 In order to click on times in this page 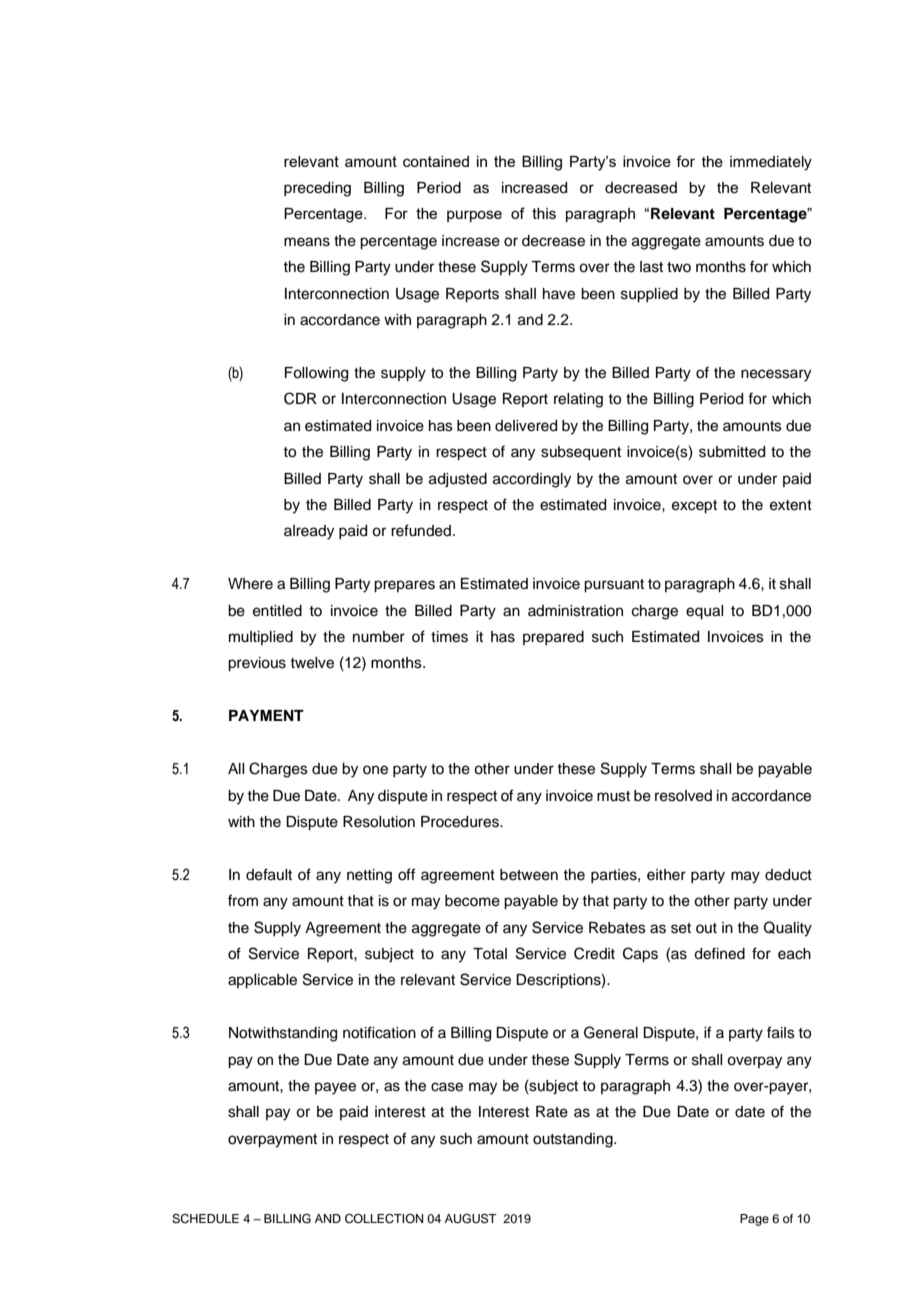, I will do `click(449, 637)`.
